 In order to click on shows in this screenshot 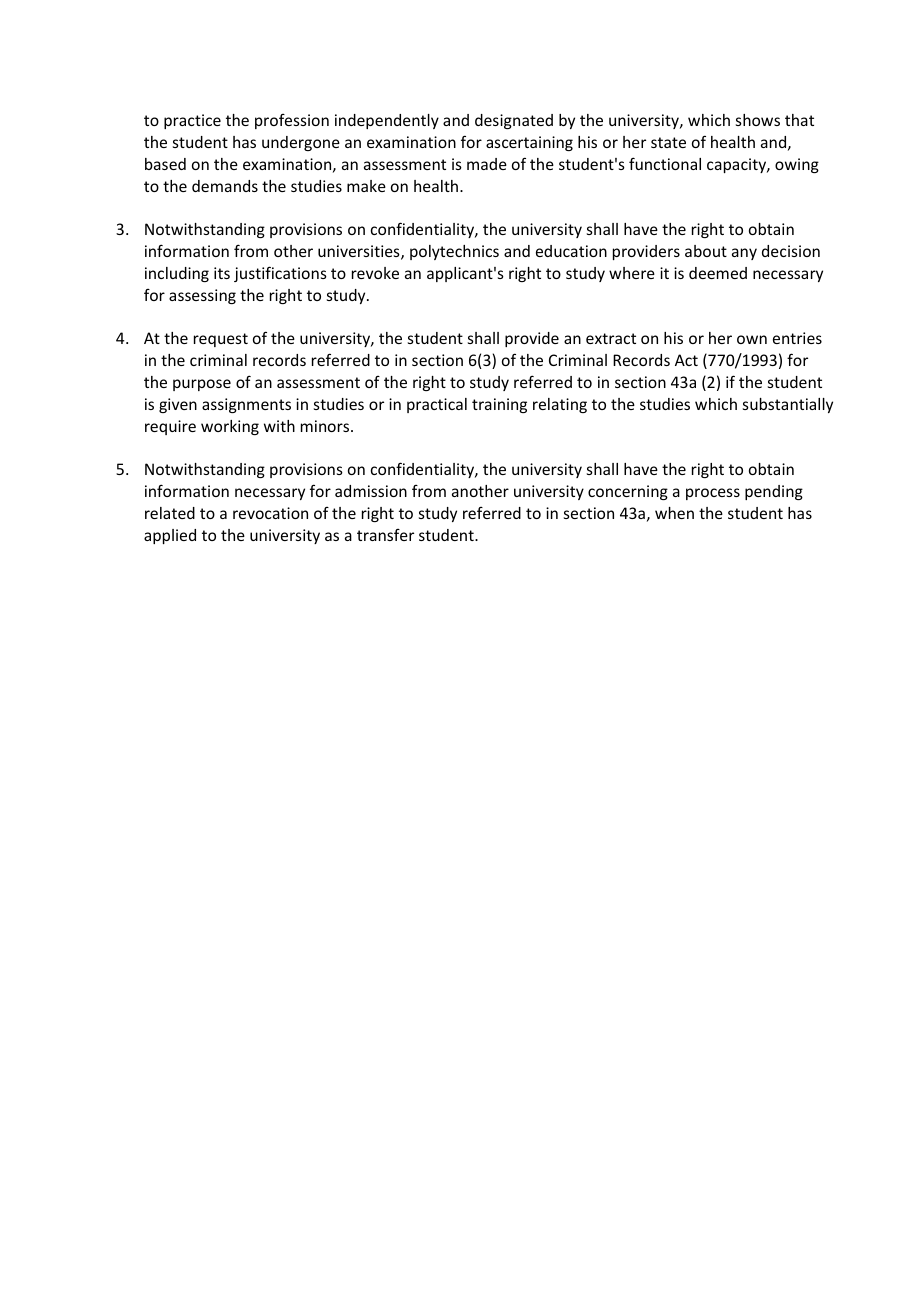, I will do `click(758, 120)`.
